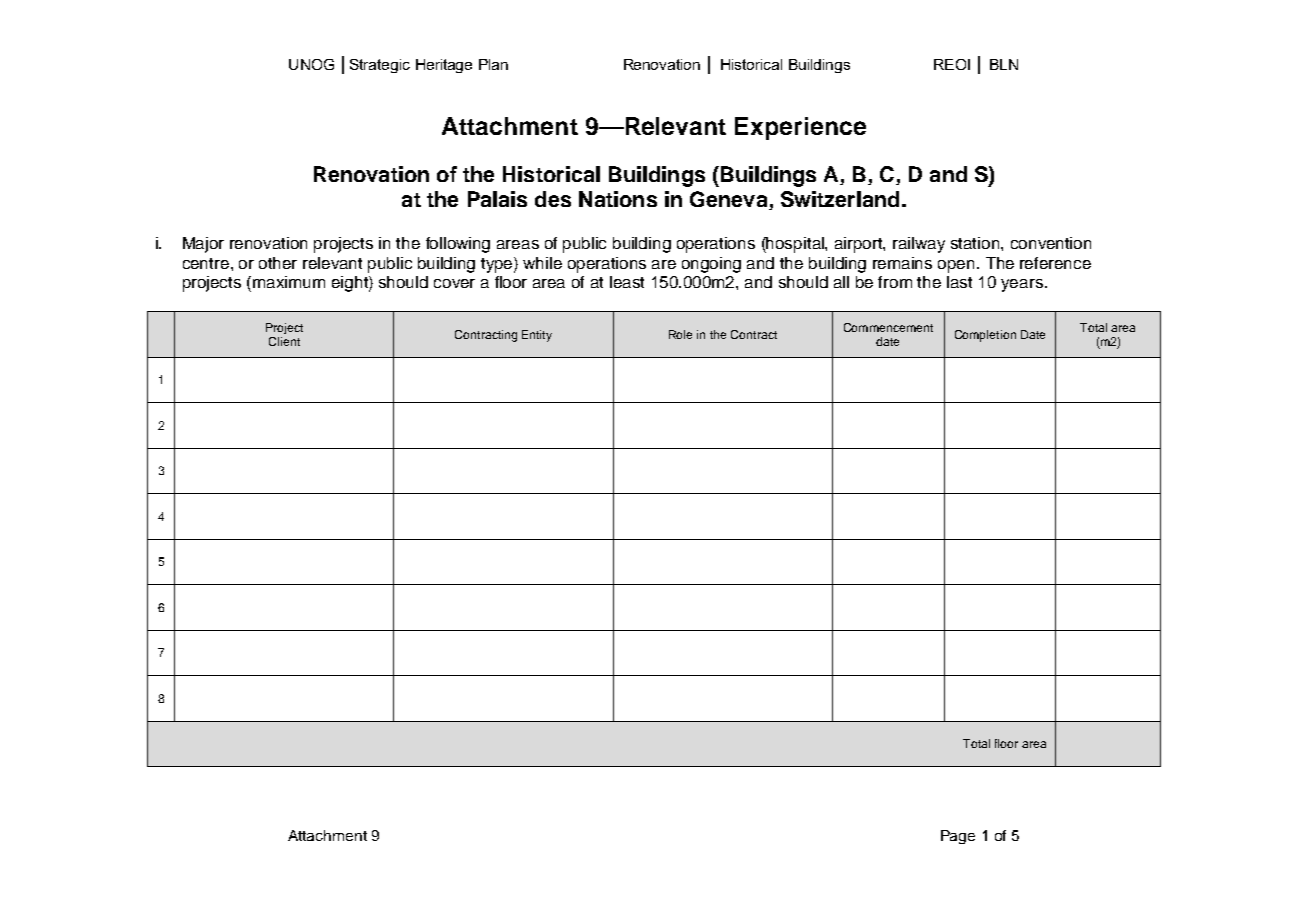  What do you see at coordinates (380, 66) in the image?
I see `Strategic` at bounding box center [380, 66].
